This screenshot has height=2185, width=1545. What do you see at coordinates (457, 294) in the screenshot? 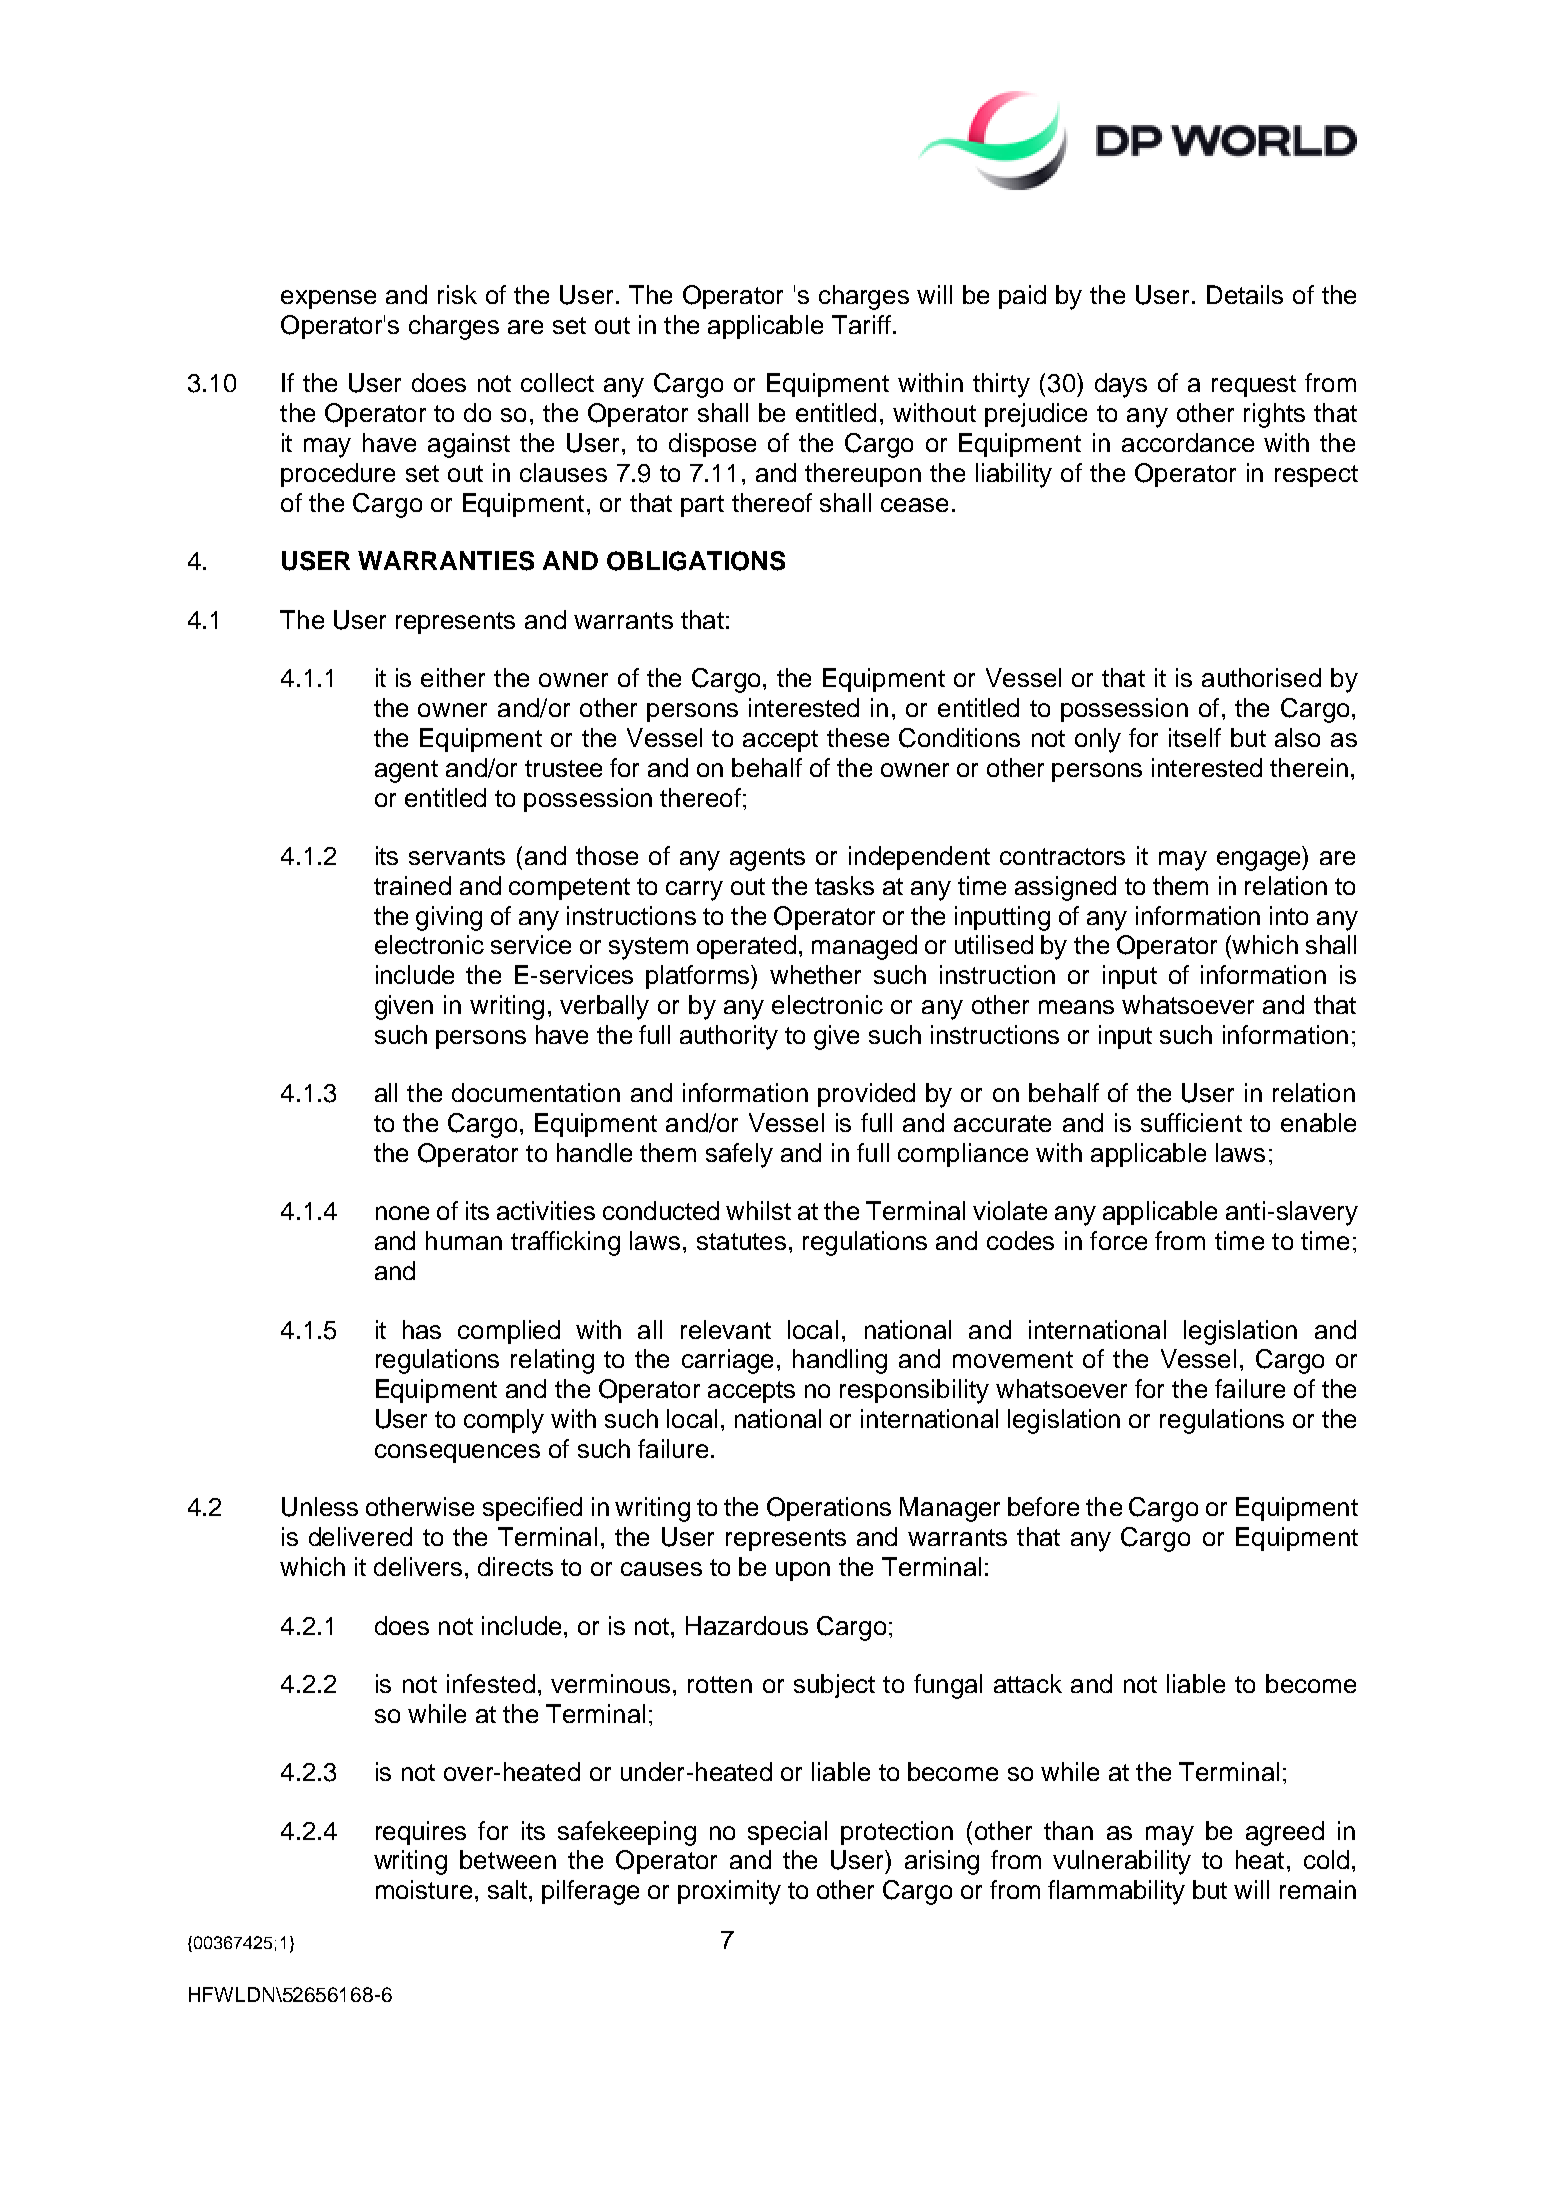
I see `risk` at bounding box center [457, 294].
